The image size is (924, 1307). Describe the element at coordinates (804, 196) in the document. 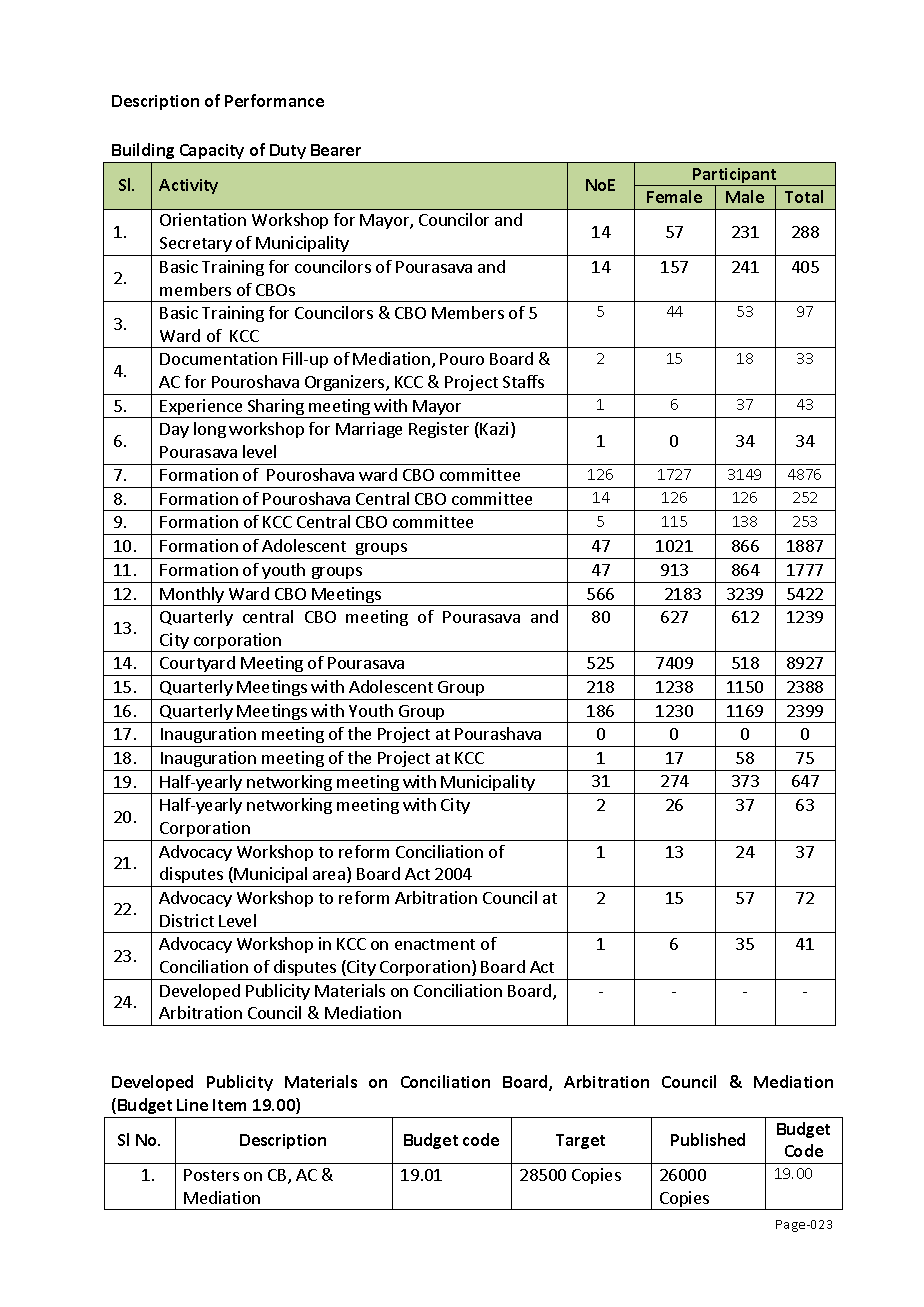

I see `Total` at that location.
